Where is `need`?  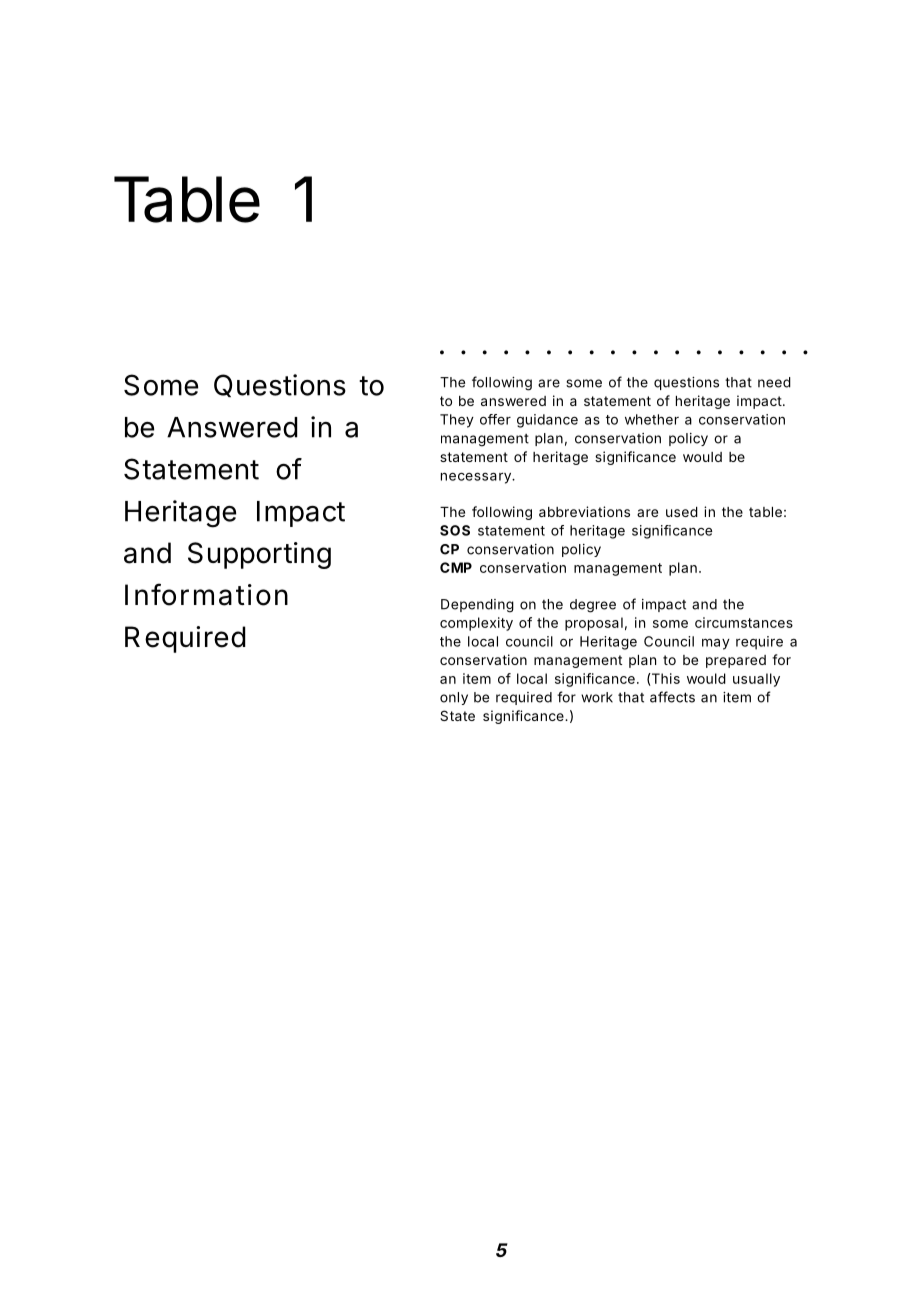 need is located at coordinates (774, 382).
